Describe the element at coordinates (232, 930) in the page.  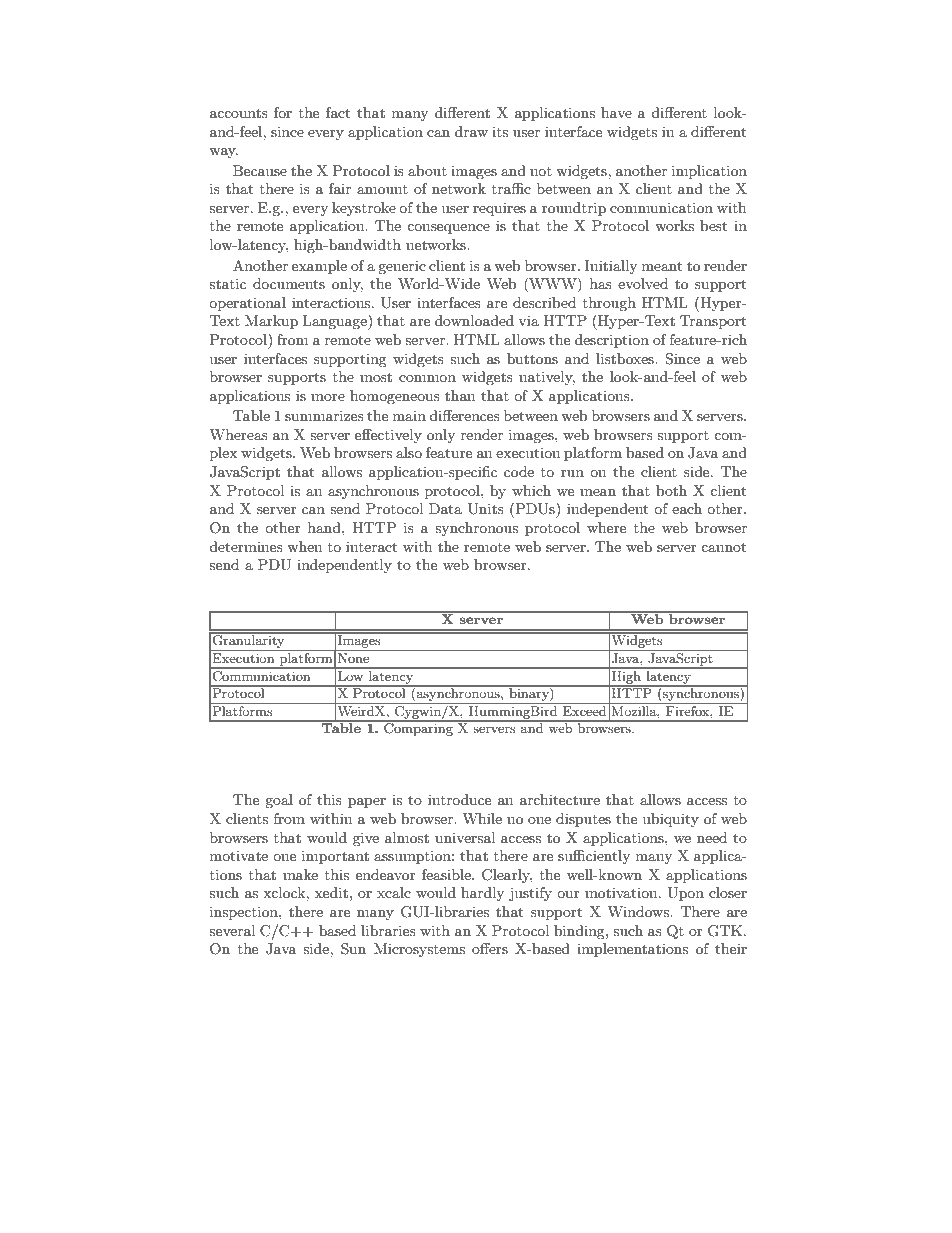
I see `several` at that location.
